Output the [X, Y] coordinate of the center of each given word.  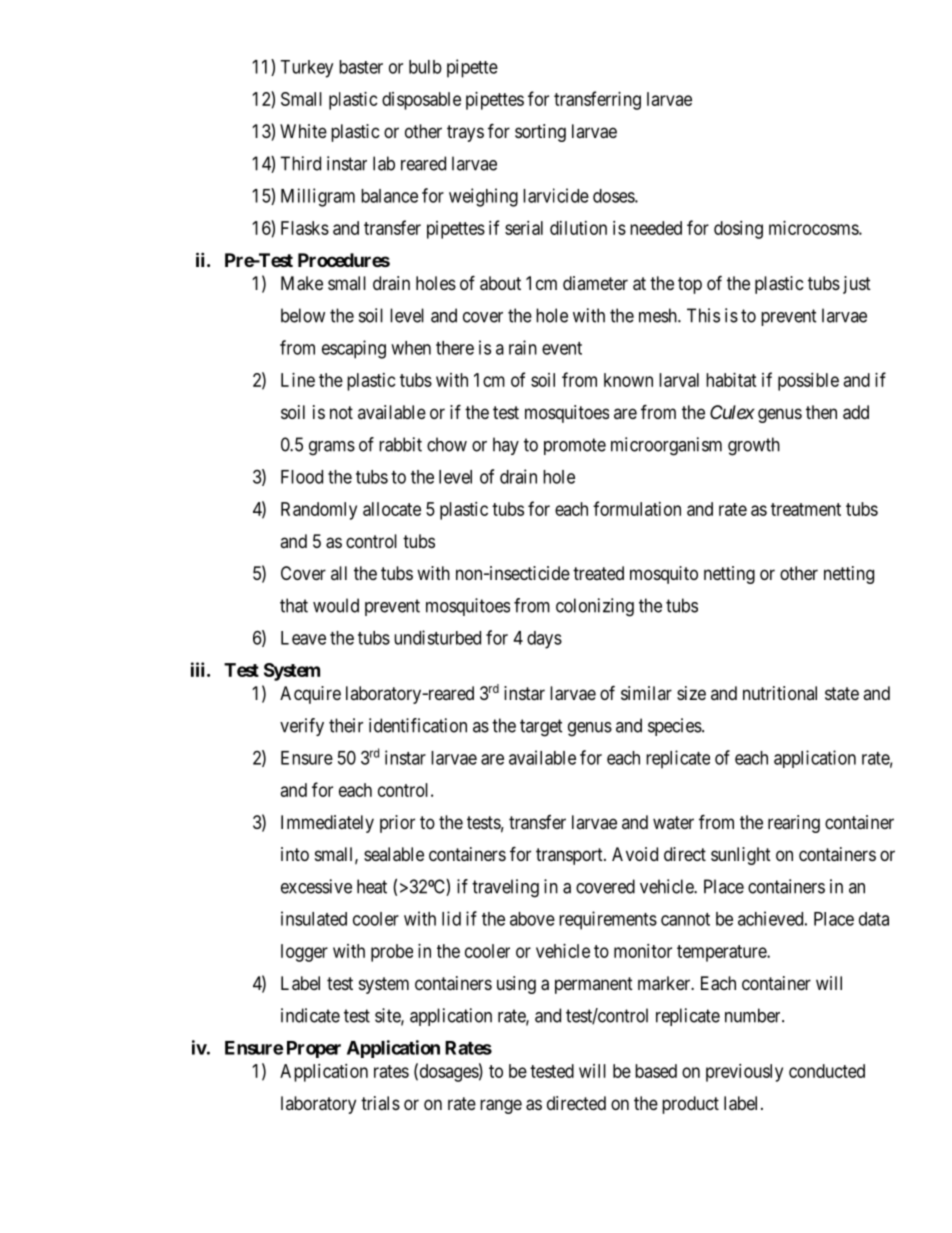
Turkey [306, 69]
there [455, 348]
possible [808, 382]
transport [570, 856]
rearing [794, 824]
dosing [738, 230]
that [294, 605]
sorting [540, 133]
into [295, 854]
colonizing [595, 607]
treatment [806, 509]
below [303, 315]
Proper [314, 1049]
